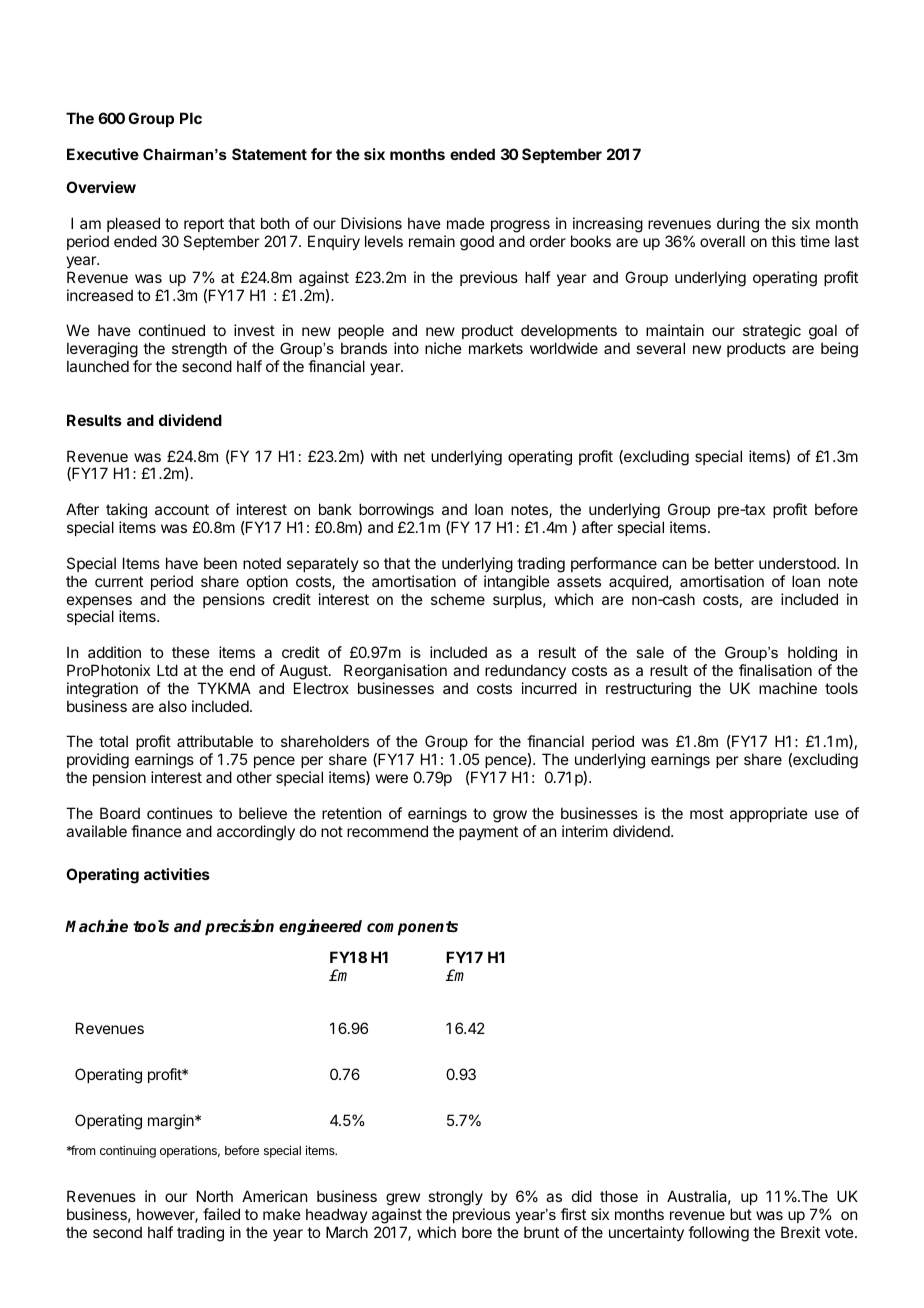 The height and width of the document is (1308, 924). I want to click on Plc, so click(191, 118).
